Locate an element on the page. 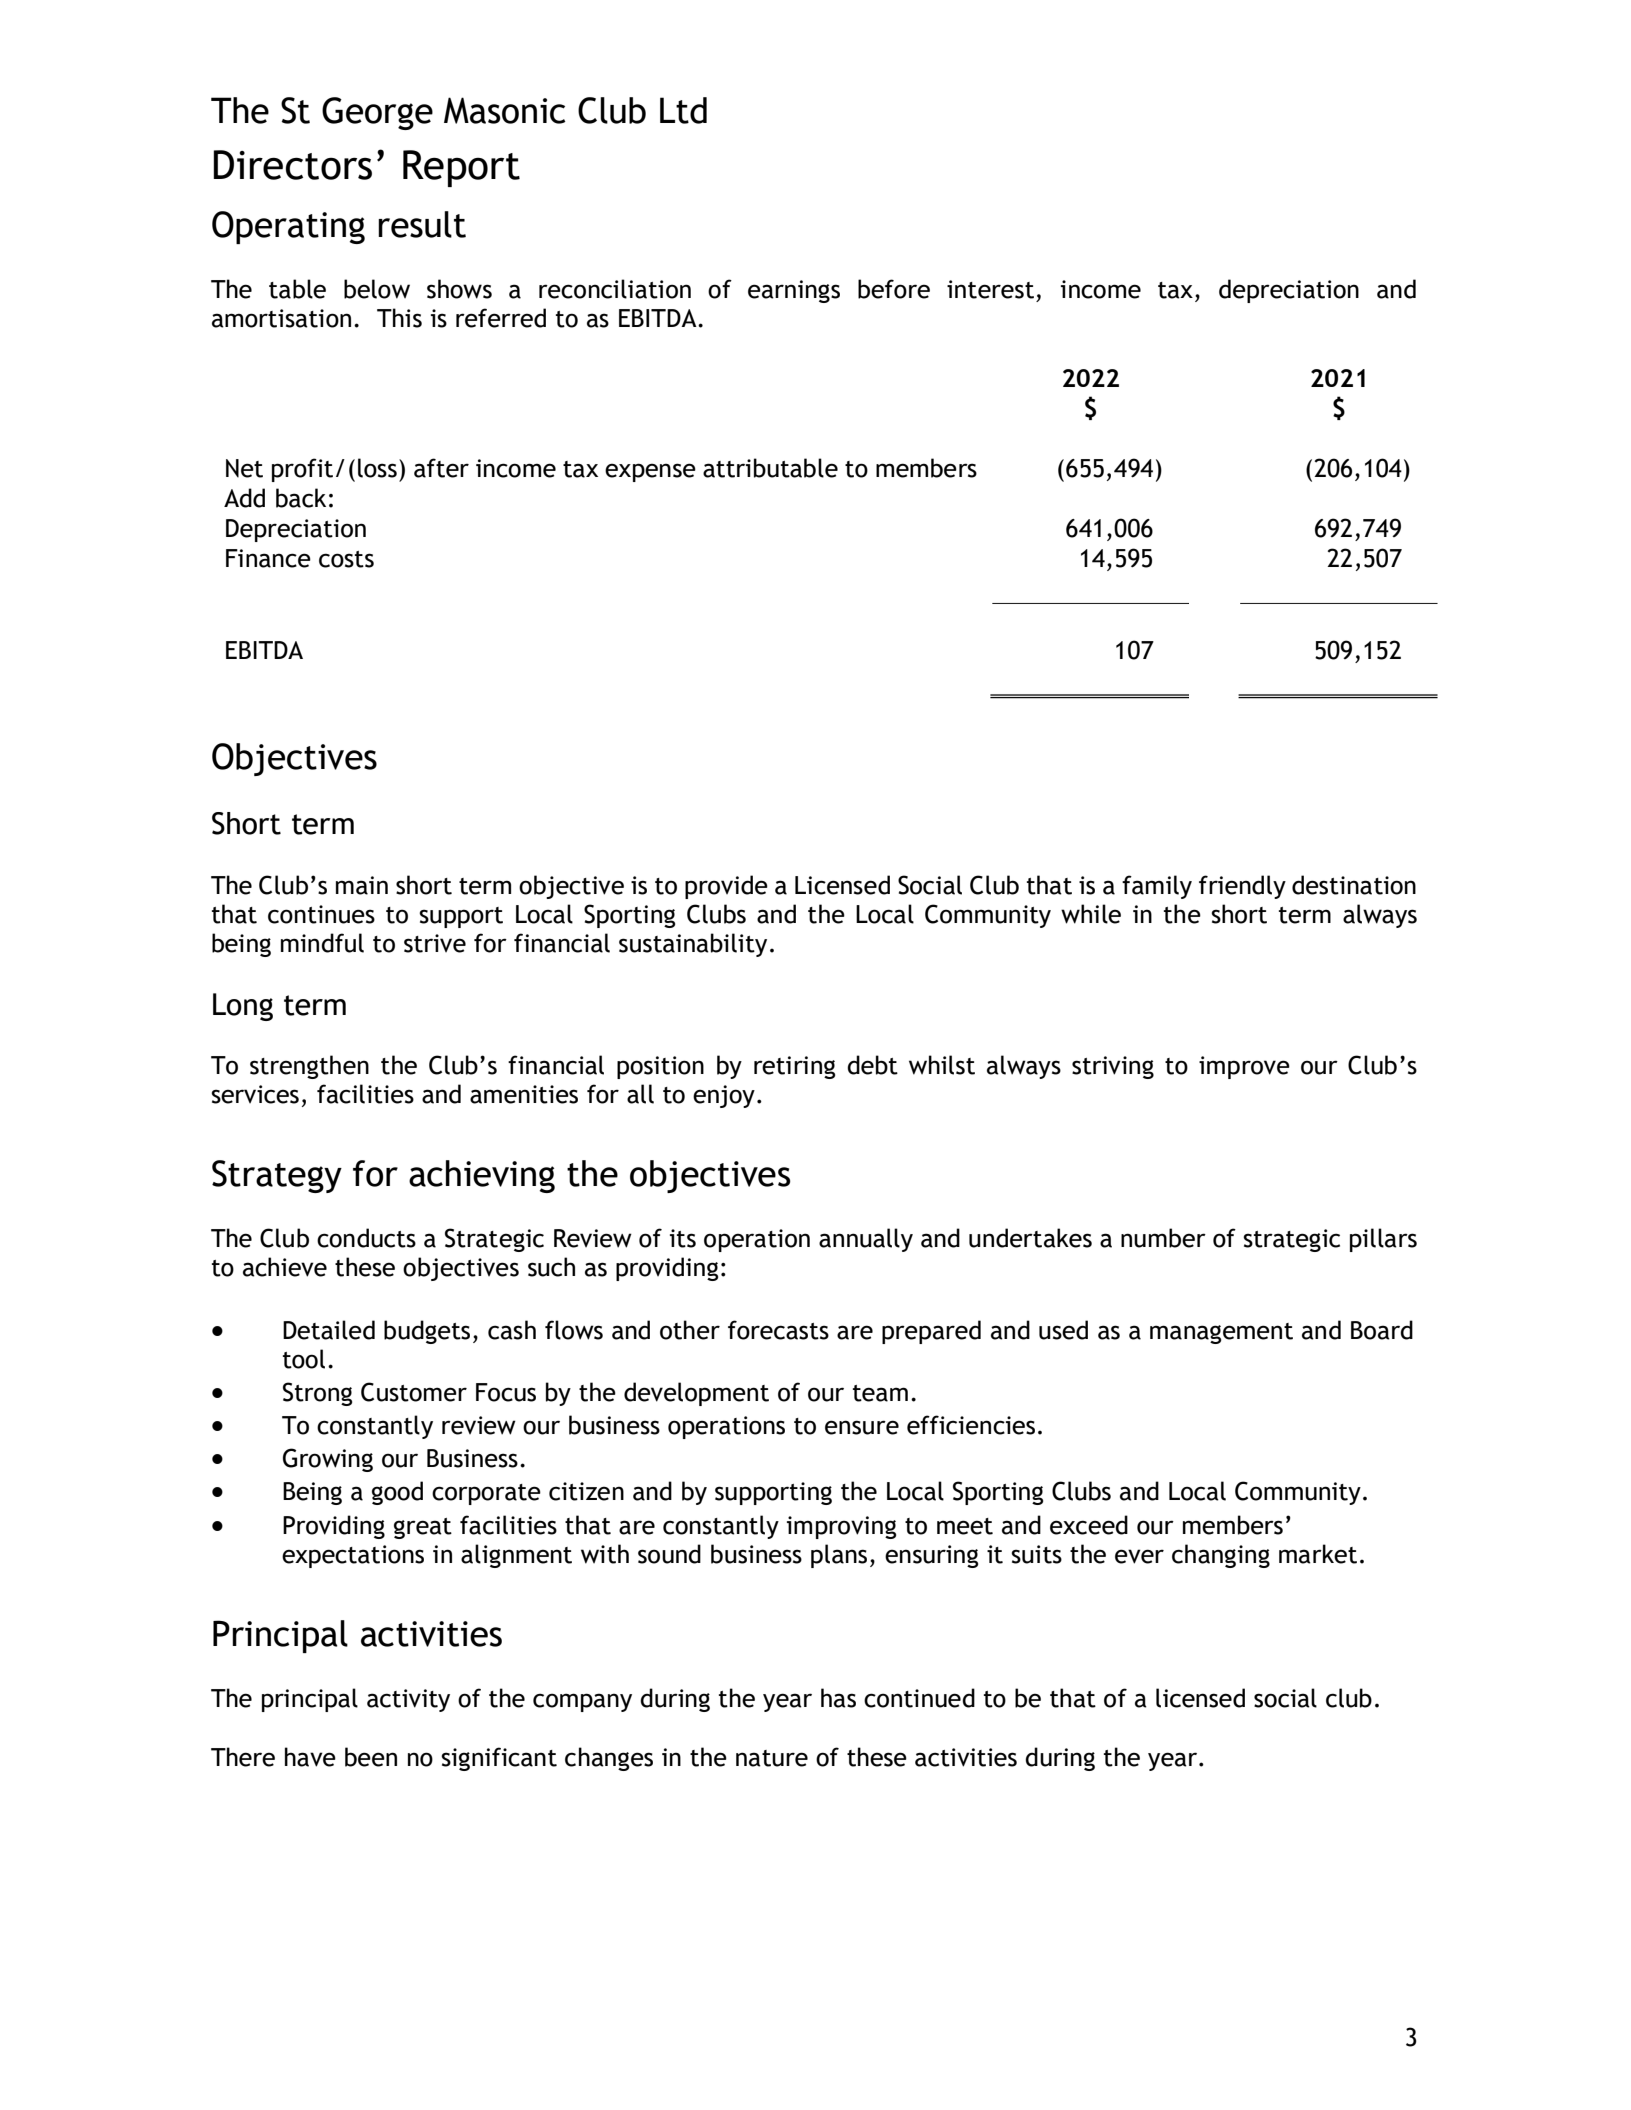  activity is located at coordinates (408, 1700).
